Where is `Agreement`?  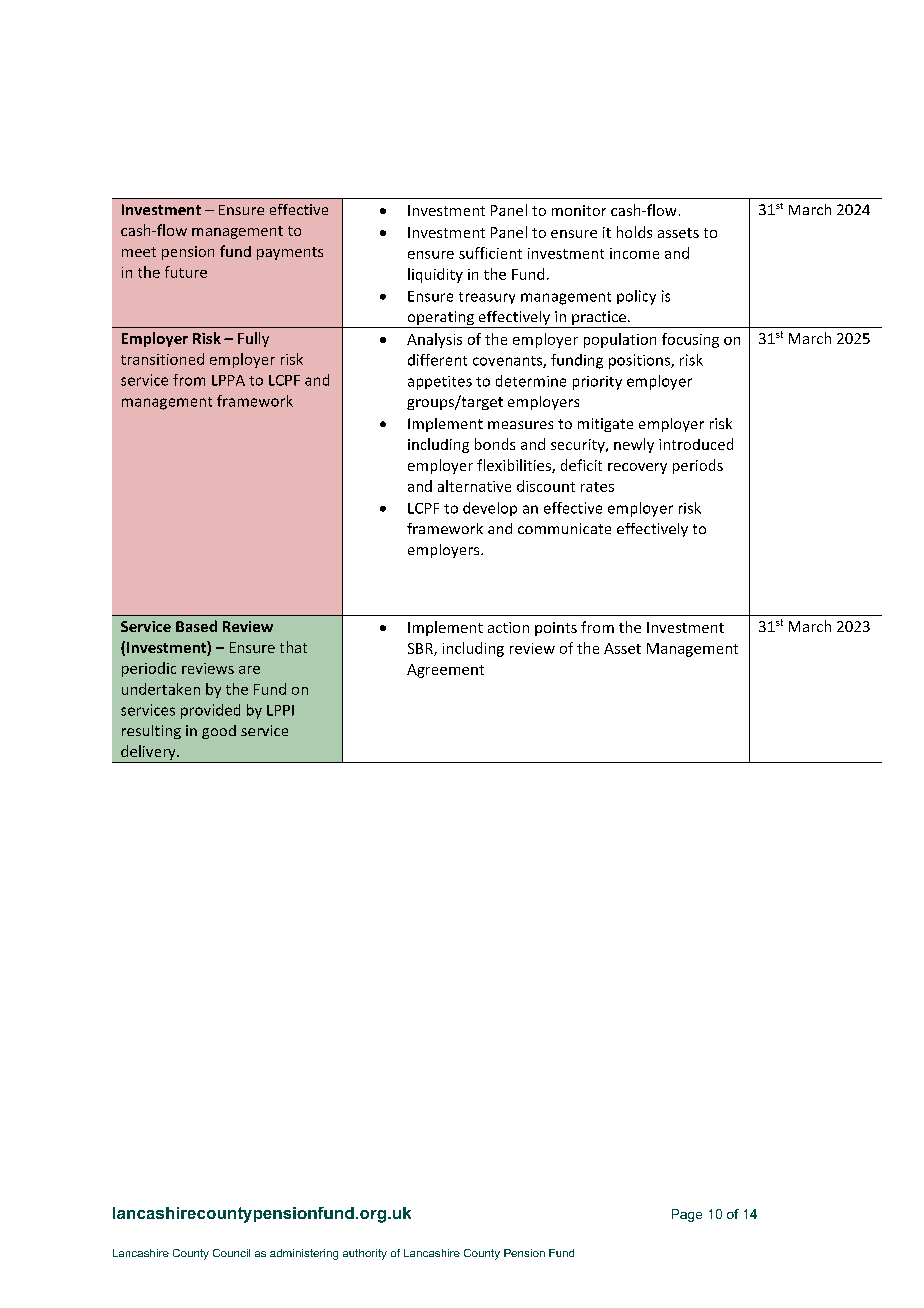 Agreement is located at coordinates (445, 671).
